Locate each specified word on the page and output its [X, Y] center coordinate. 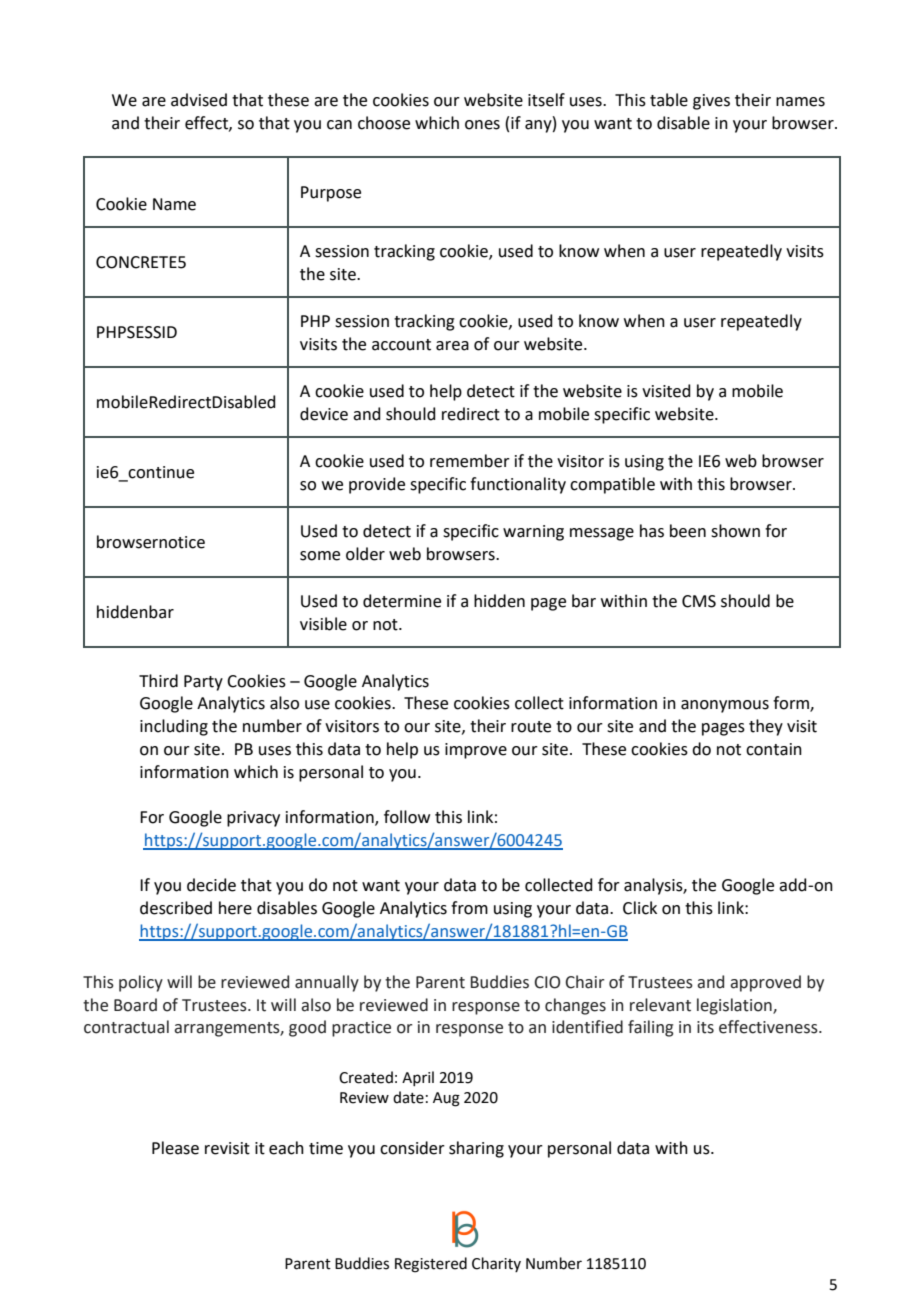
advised [199, 100]
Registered [431, 1265]
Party [203, 683]
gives [711, 102]
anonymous [725, 706]
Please [175, 1148]
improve [476, 751]
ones [482, 125]
